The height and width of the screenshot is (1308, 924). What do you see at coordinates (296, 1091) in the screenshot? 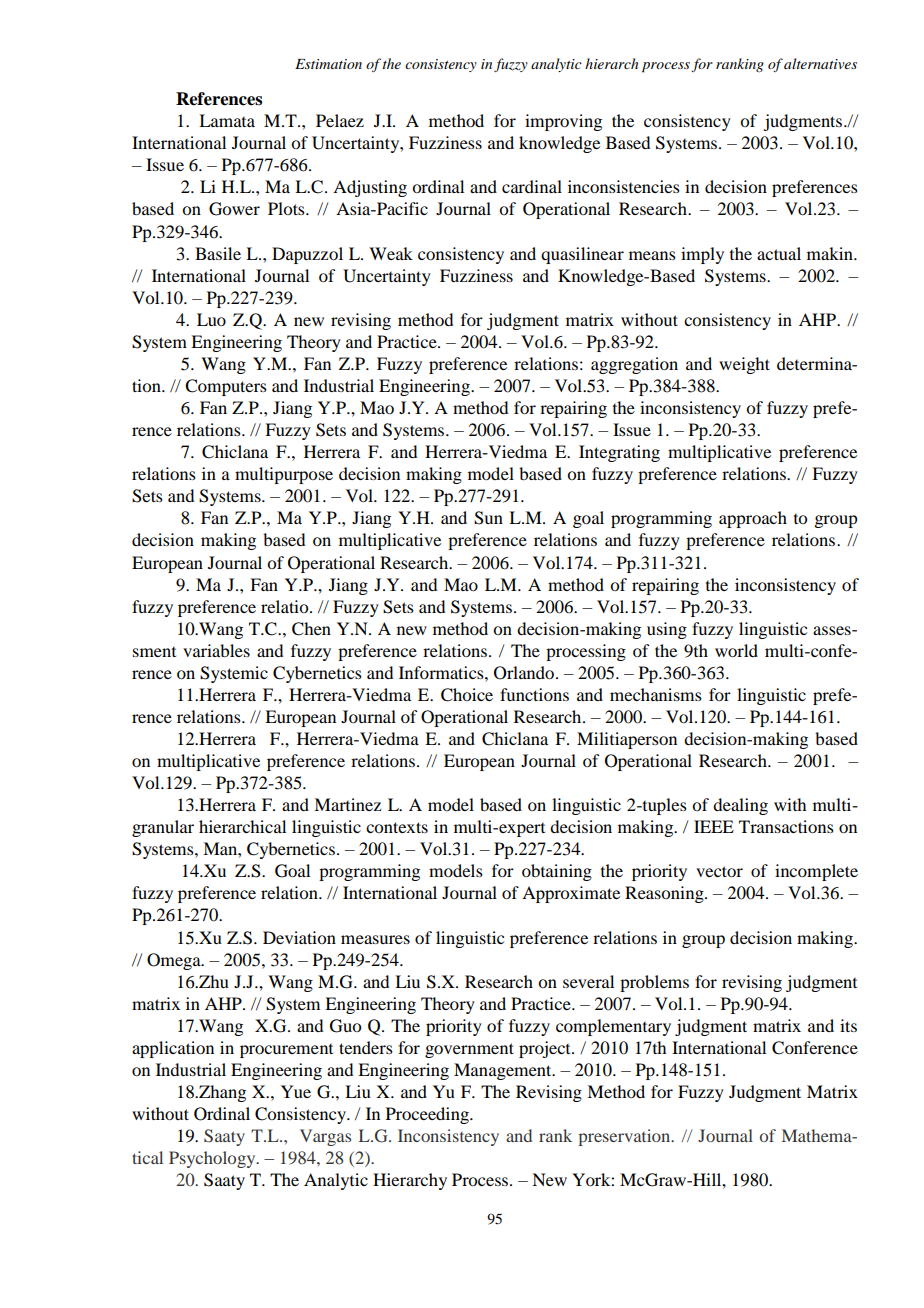
I see `Yue` at bounding box center [296, 1091].
